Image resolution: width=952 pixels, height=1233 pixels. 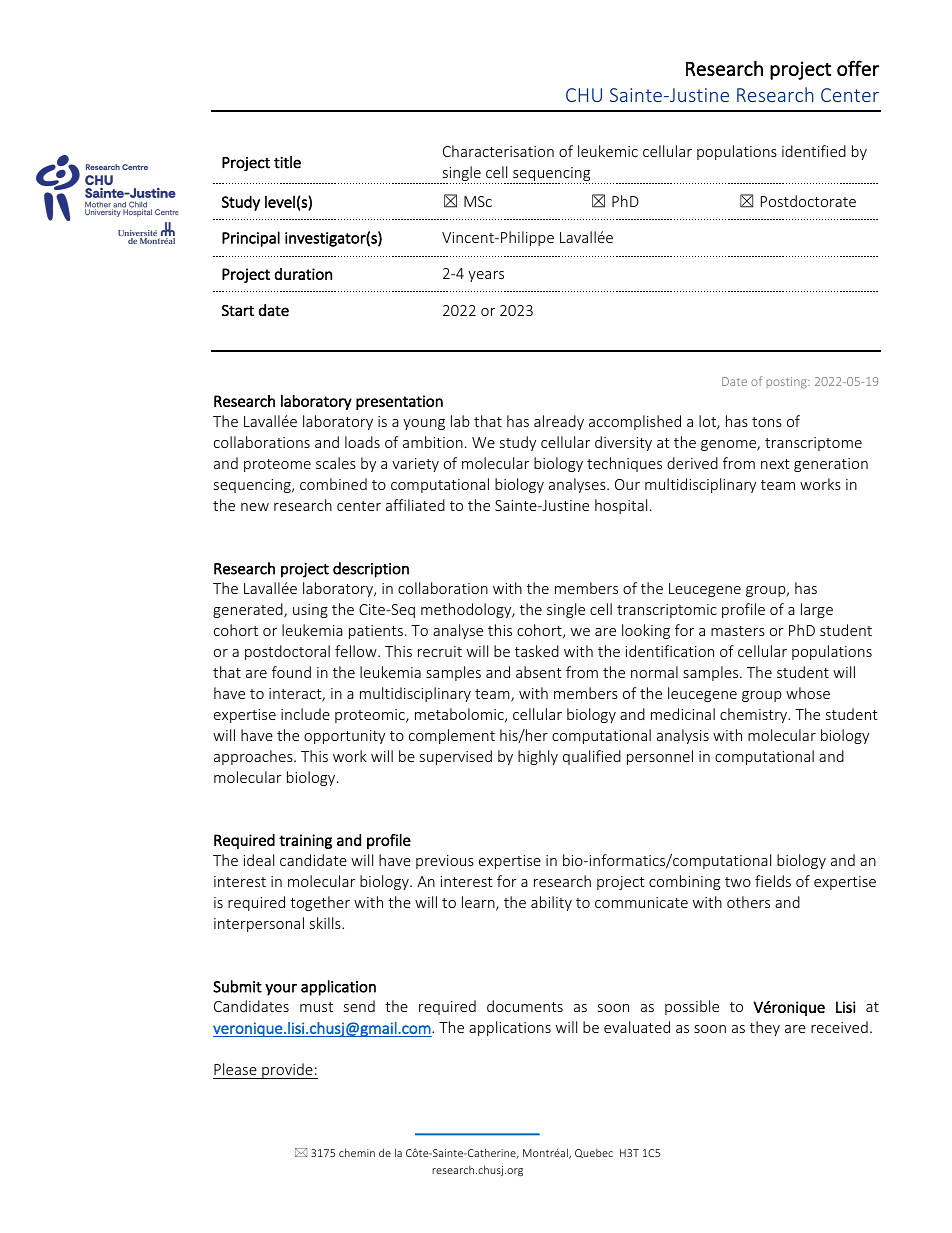 I want to click on identified, so click(x=814, y=151).
